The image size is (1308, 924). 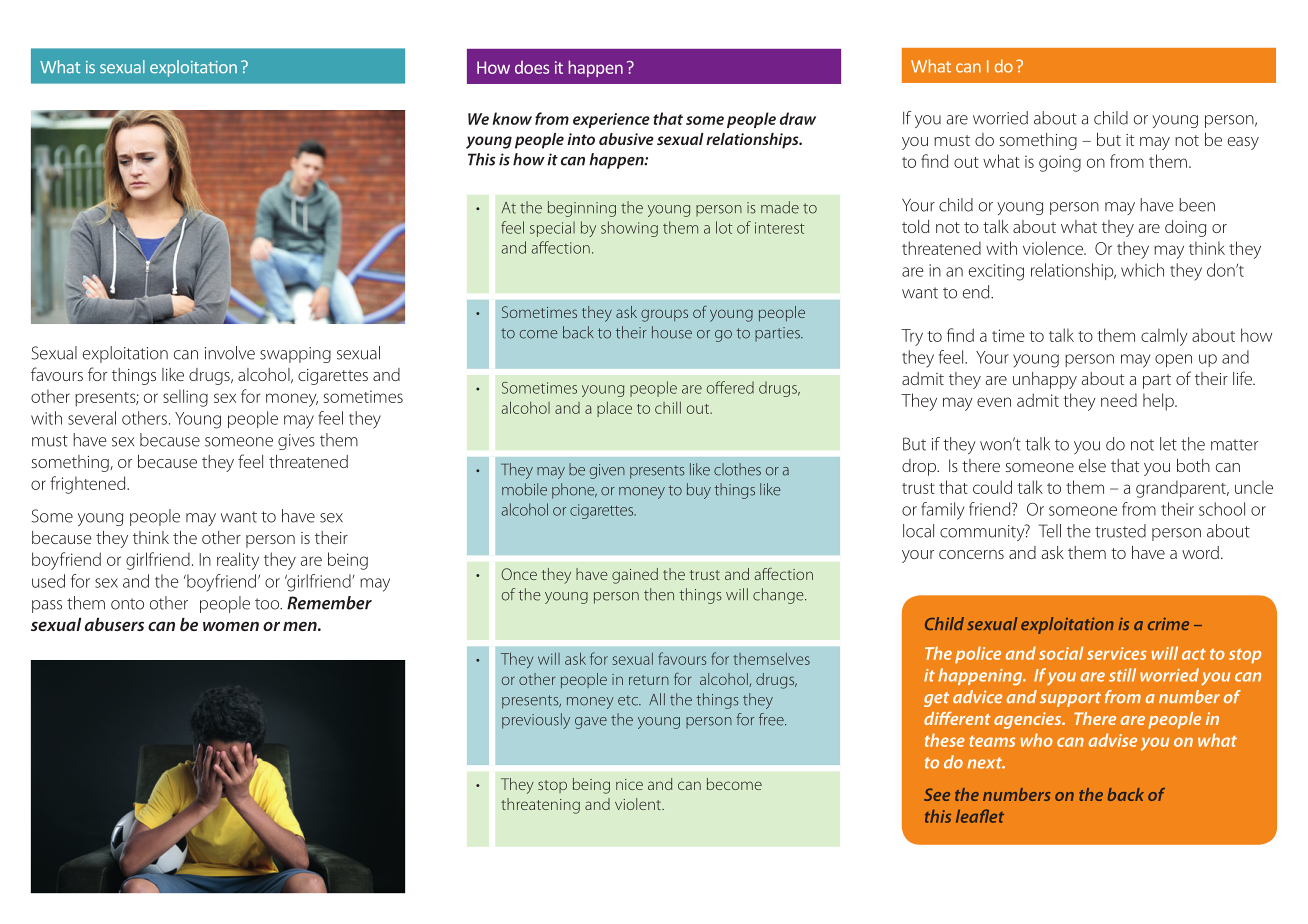 What do you see at coordinates (296, 442) in the screenshot?
I see `gives` at bounding box center [296, 442].
